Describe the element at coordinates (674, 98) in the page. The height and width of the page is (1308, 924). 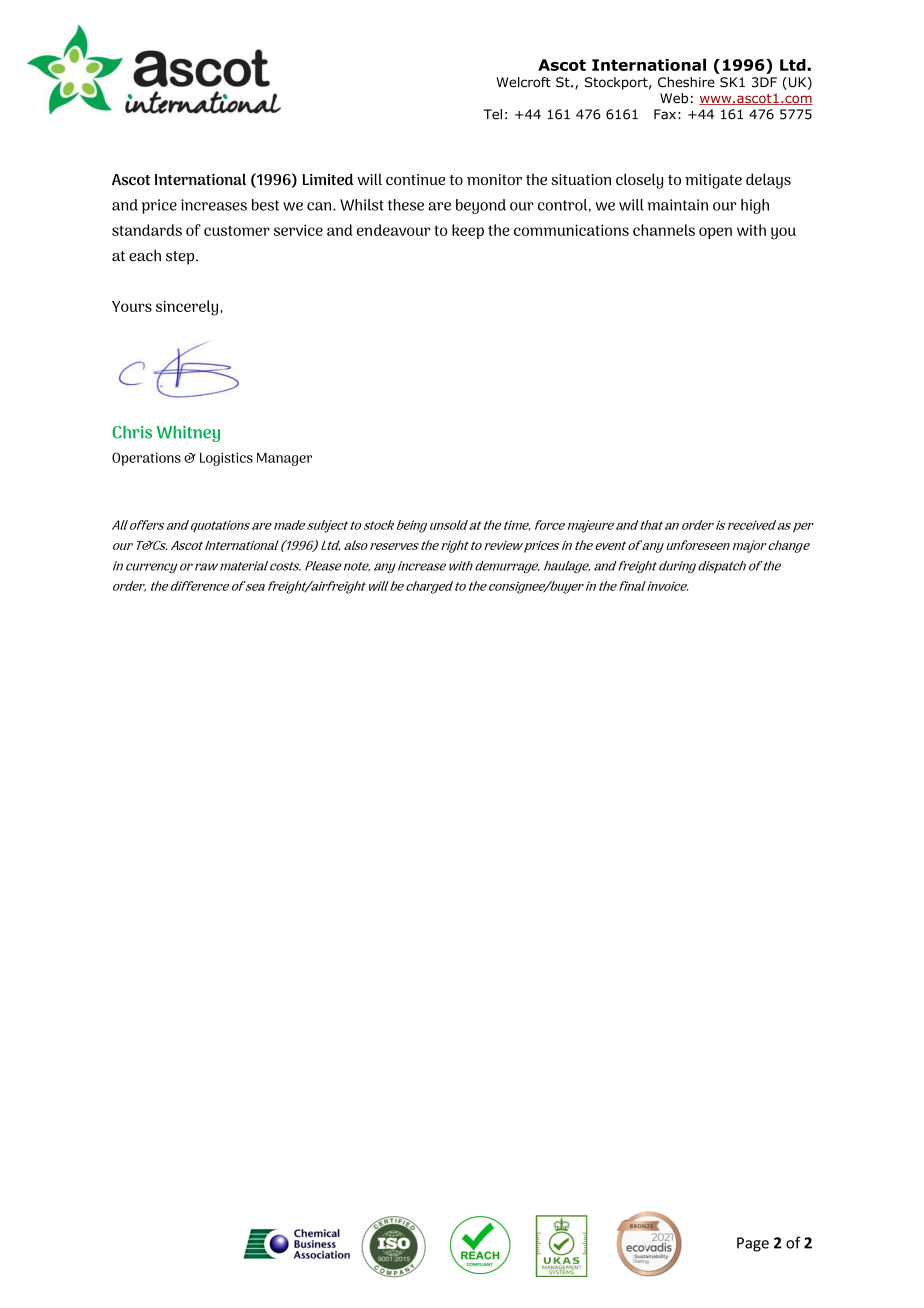
I see `Web` at that location.
